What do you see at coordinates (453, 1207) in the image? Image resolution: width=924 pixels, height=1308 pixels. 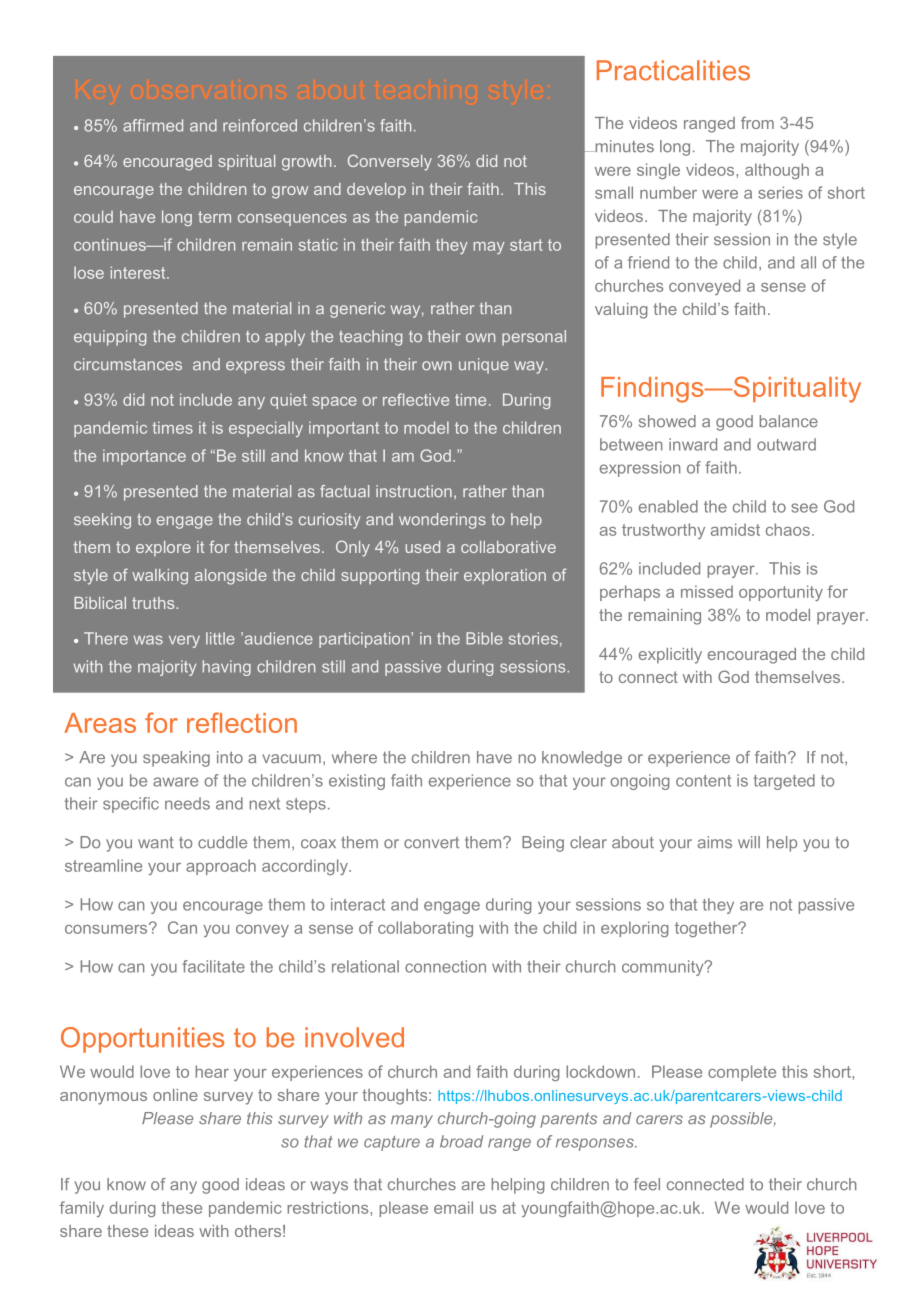 I see `email` at bounding box center [453, 1207].
